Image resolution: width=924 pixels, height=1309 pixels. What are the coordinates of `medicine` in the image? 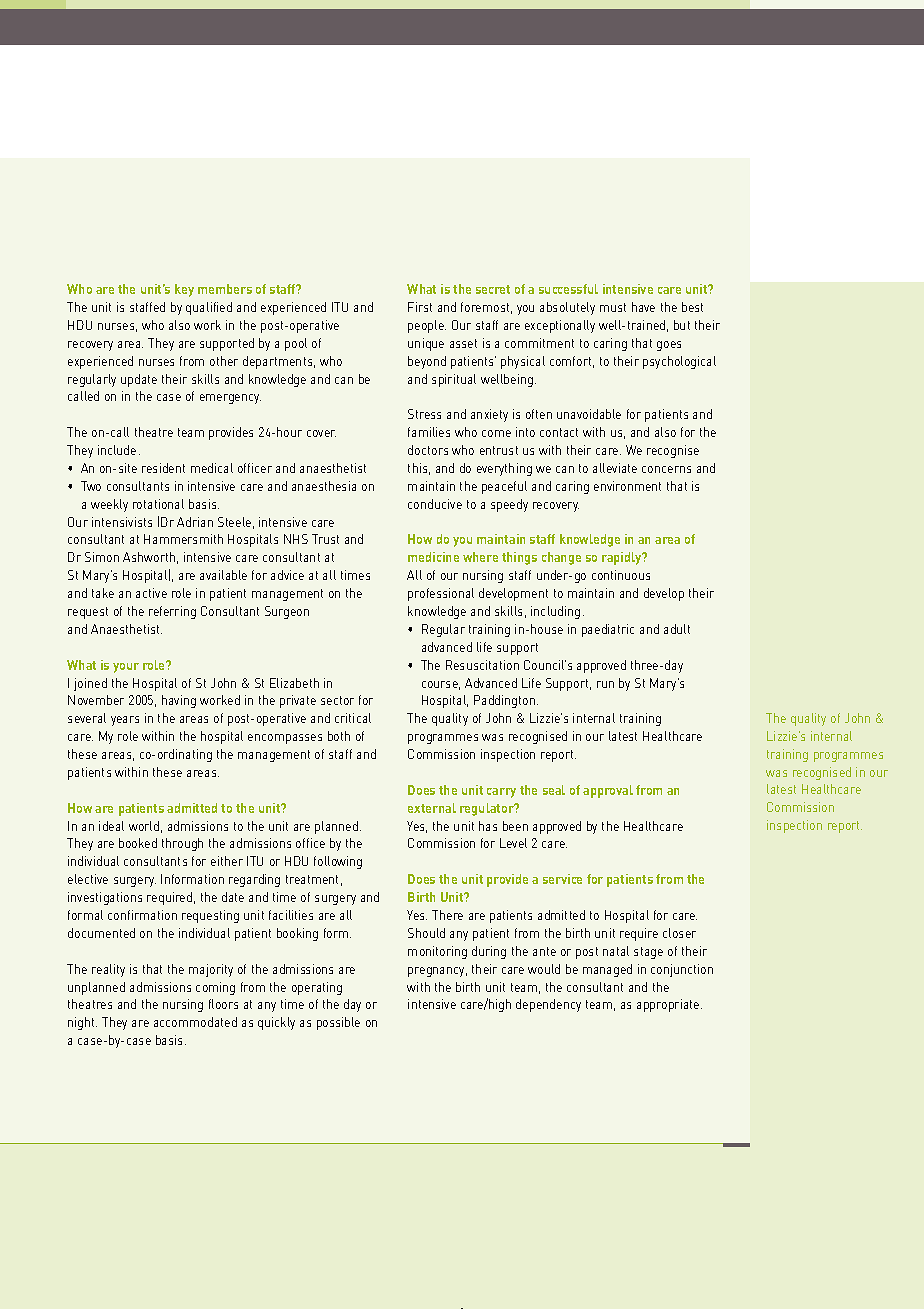 It's located at (433, 557).
